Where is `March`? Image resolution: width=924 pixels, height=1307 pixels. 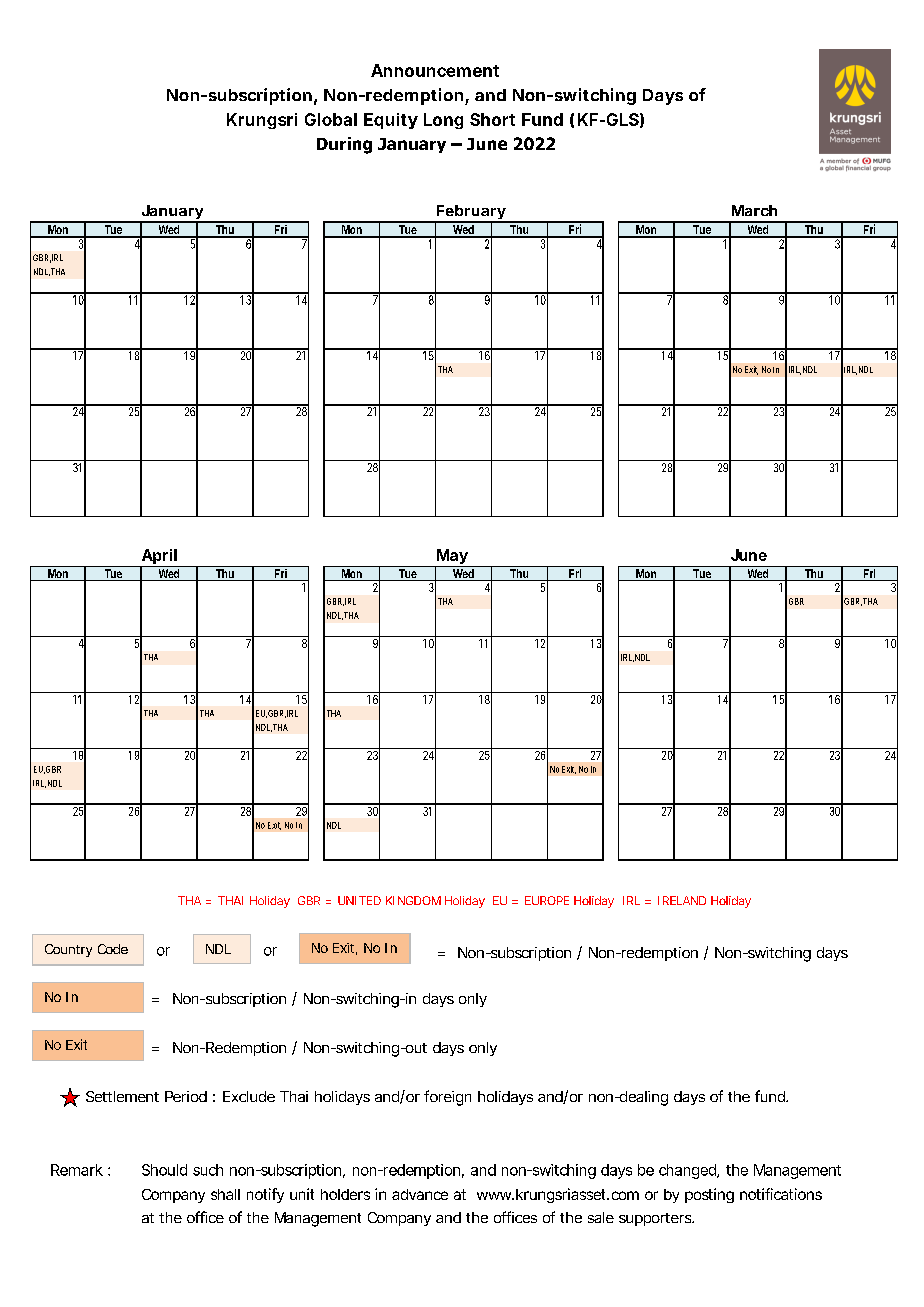 March is located at coordinates (754, 210).
